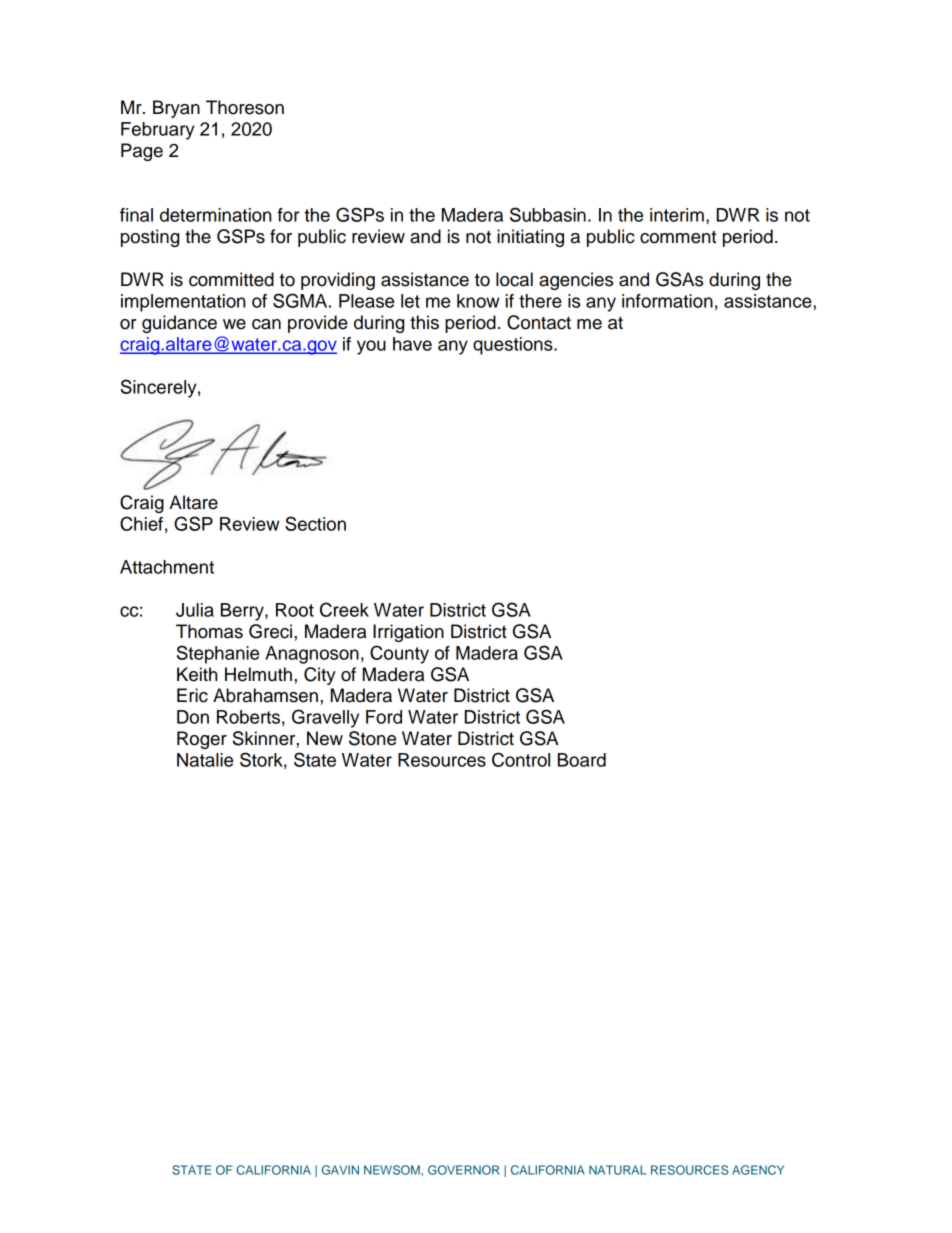  Describe the element at coordinates (667, 301) in the document. I see `information` at that location.
